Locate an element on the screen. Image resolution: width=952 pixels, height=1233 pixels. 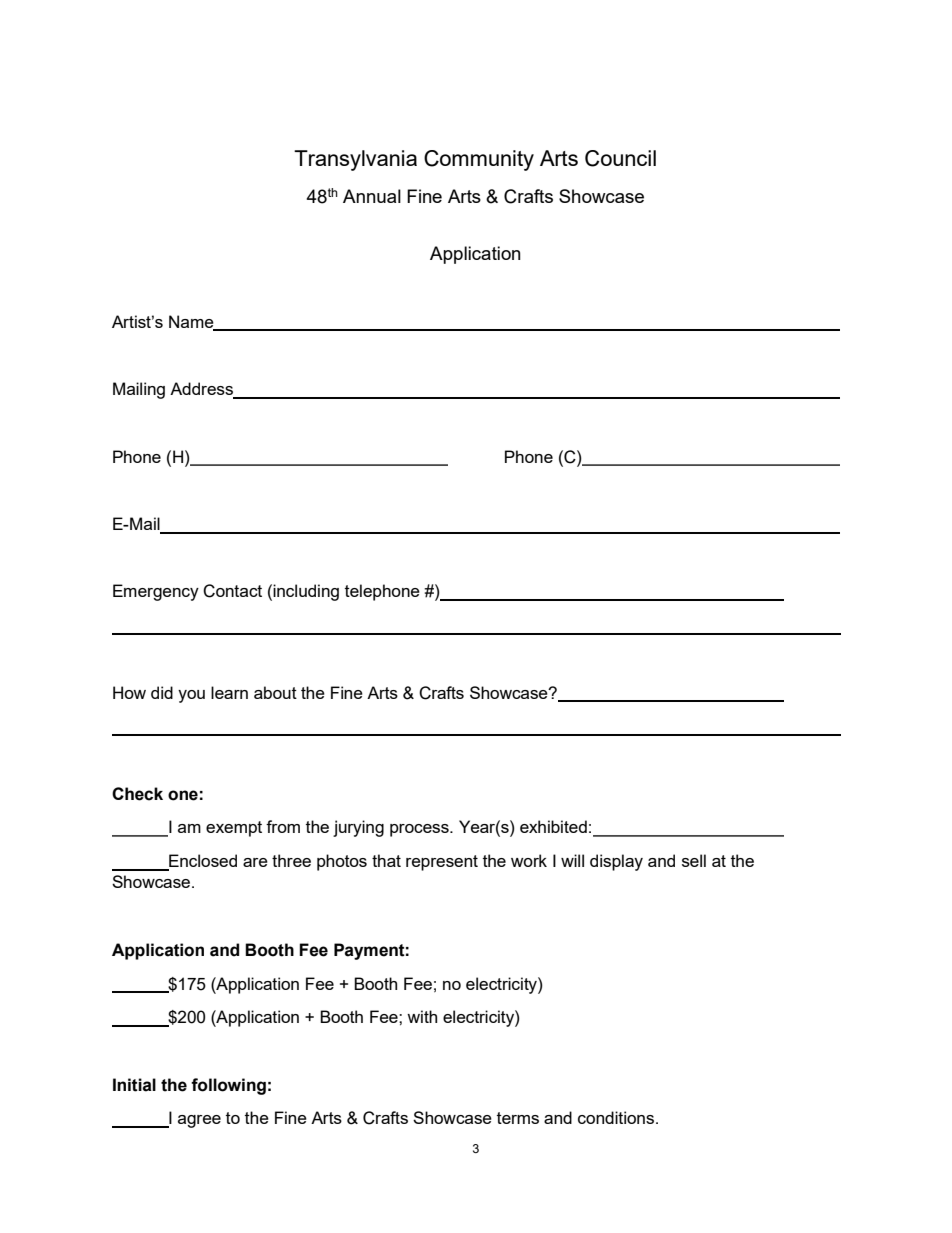
conditions is located at coordinates (617, 1117).
